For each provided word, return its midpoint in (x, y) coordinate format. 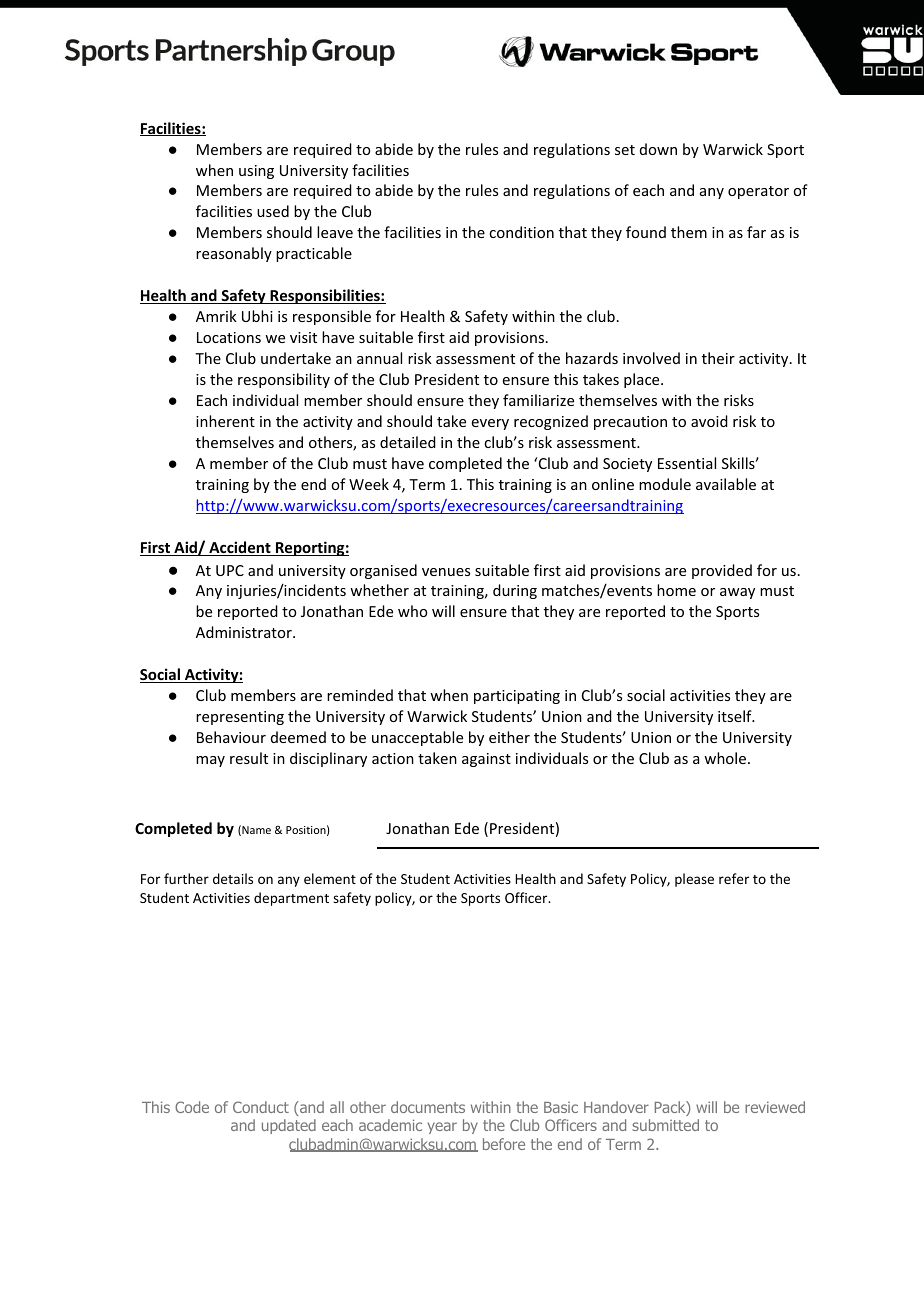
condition (521, 232)
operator (758, 192)
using (256, 172)
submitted (665, 1125)
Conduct (261, 1107)
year (442, 1128)
